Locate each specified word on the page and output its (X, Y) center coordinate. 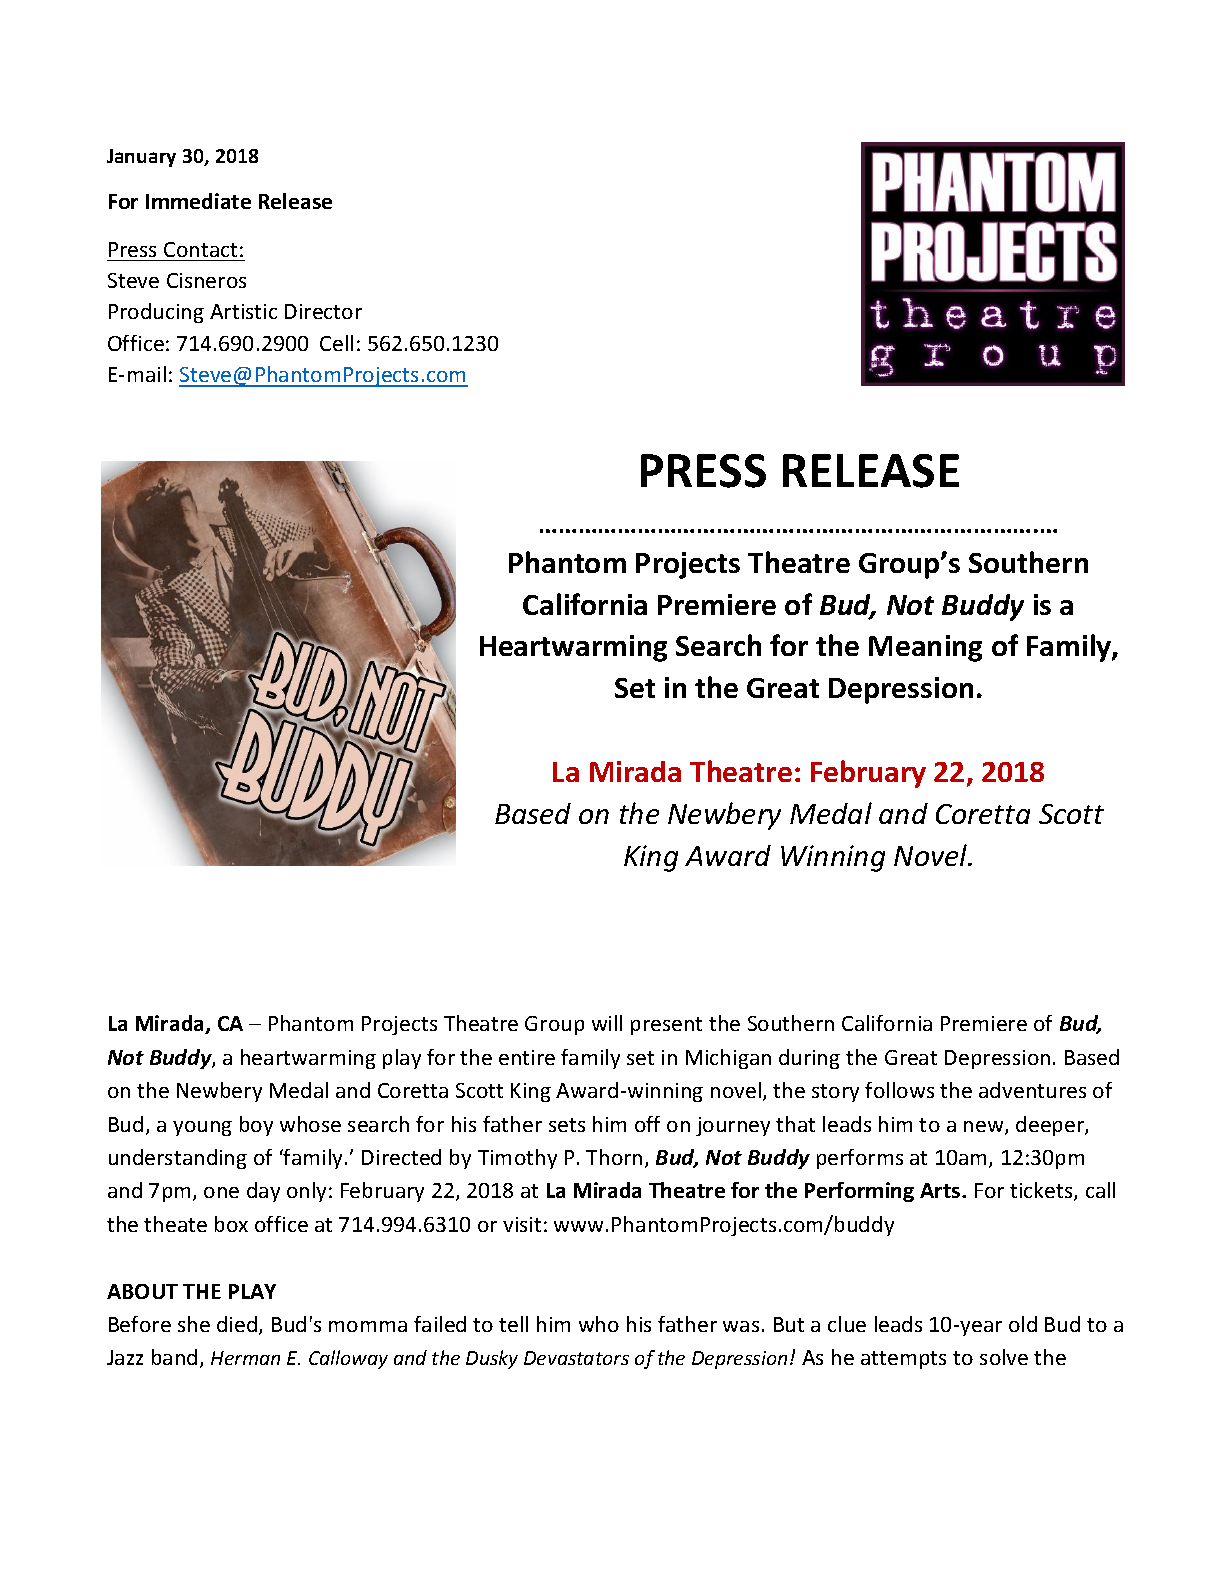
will (607, 1023)
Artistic (243, 311)
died (237, 1324)
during (809, 1059)
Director (323, 311)
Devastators (576, 1358)
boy (256, 1126)
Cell (336, 343)
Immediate (198, 201)
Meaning (925, 648)
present (666, 1026)
